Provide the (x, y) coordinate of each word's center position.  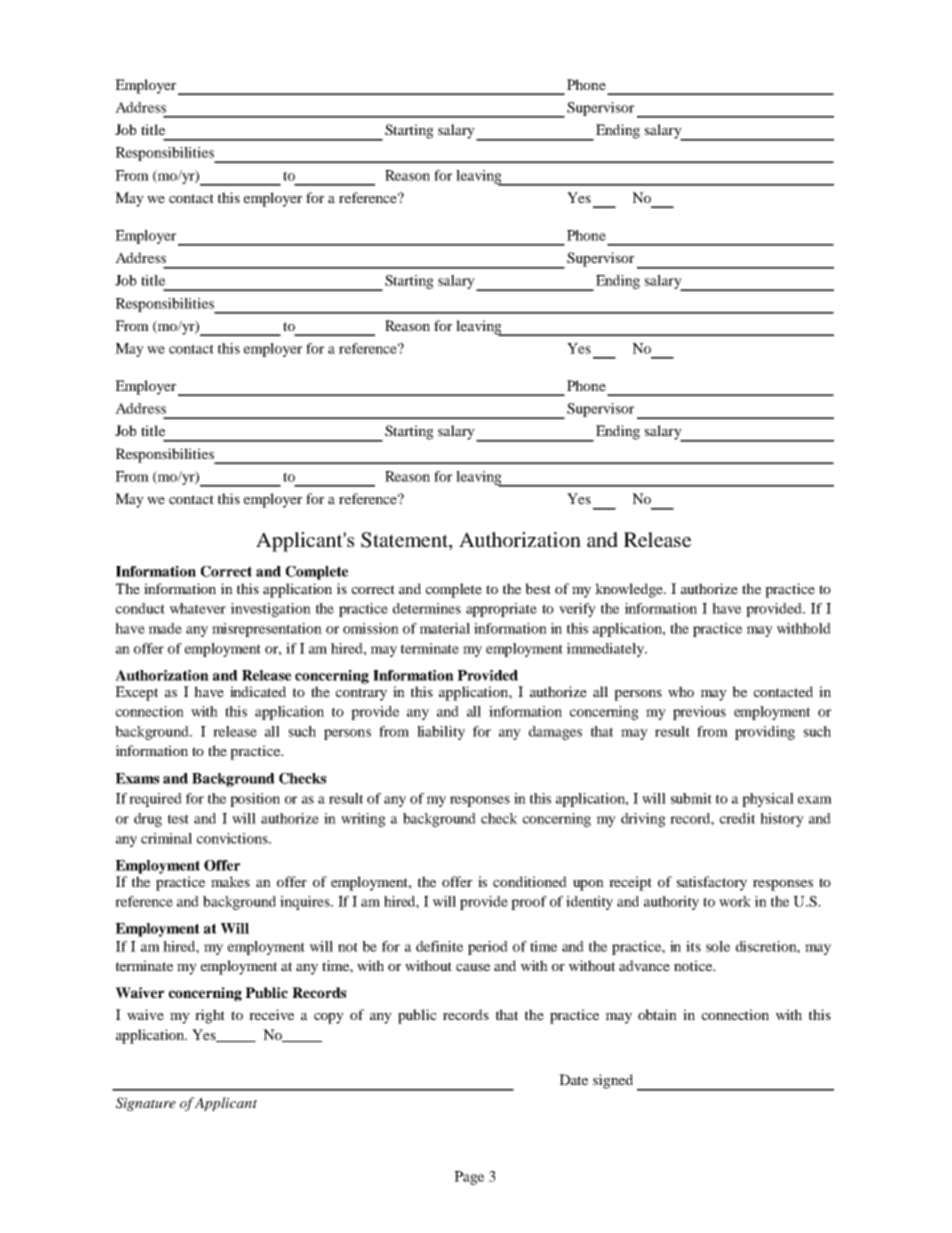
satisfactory (712, 883)
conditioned (530, 881)
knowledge (630, 590)
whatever (198, 608)
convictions (233, 838)
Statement (405, 541)
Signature (146, 1104)
